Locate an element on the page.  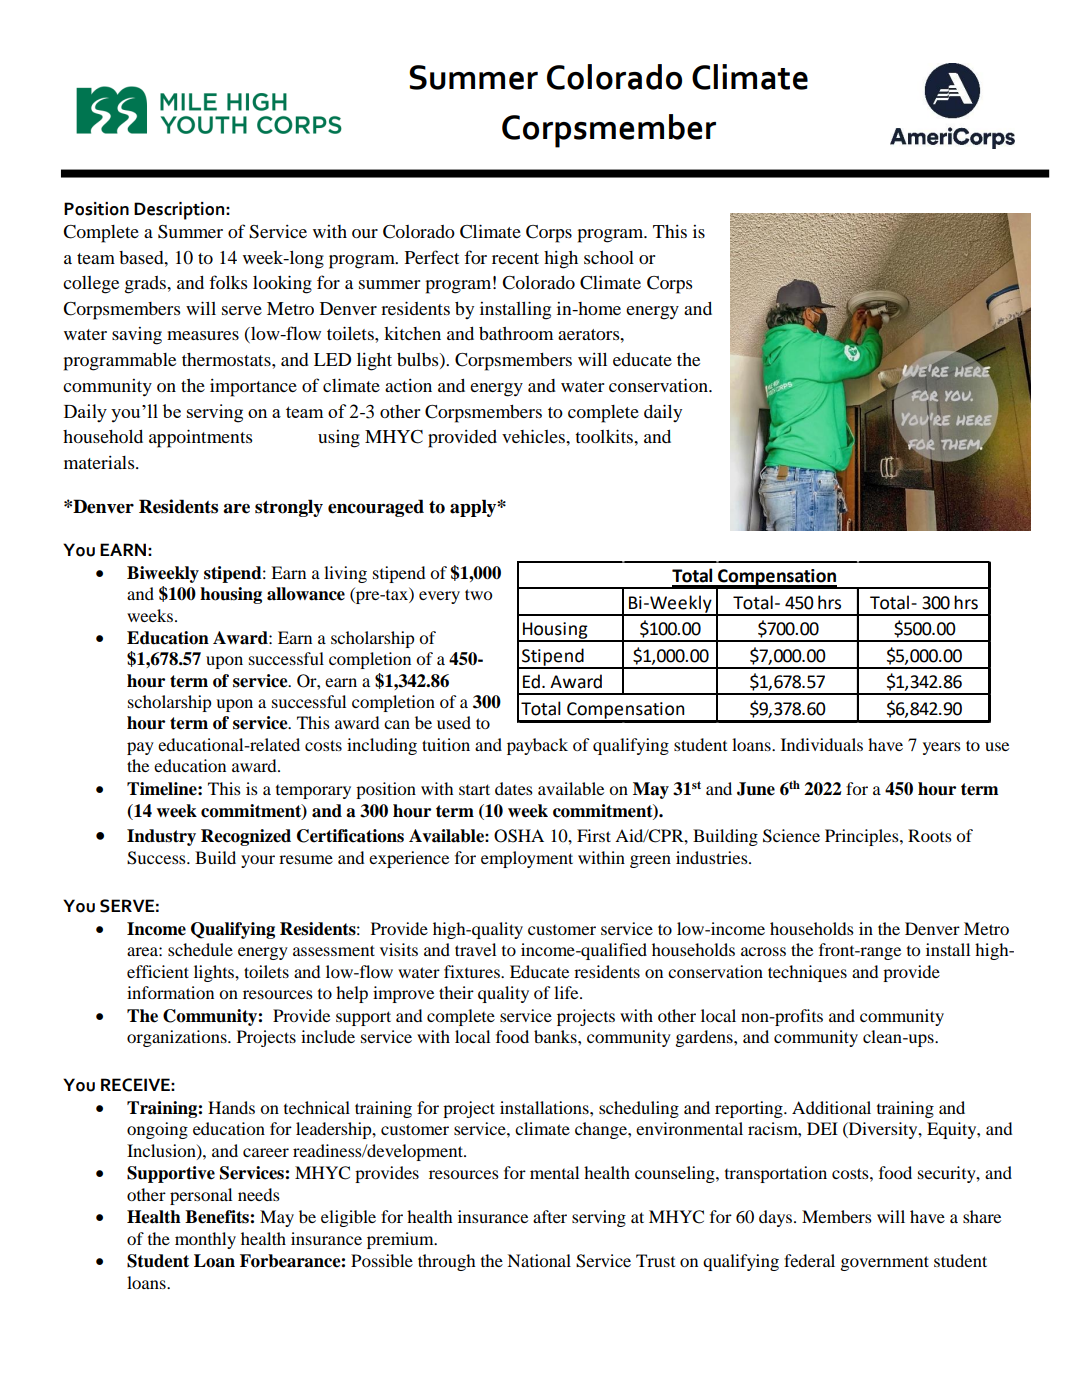
after is located at coordinates (550, 1216).
